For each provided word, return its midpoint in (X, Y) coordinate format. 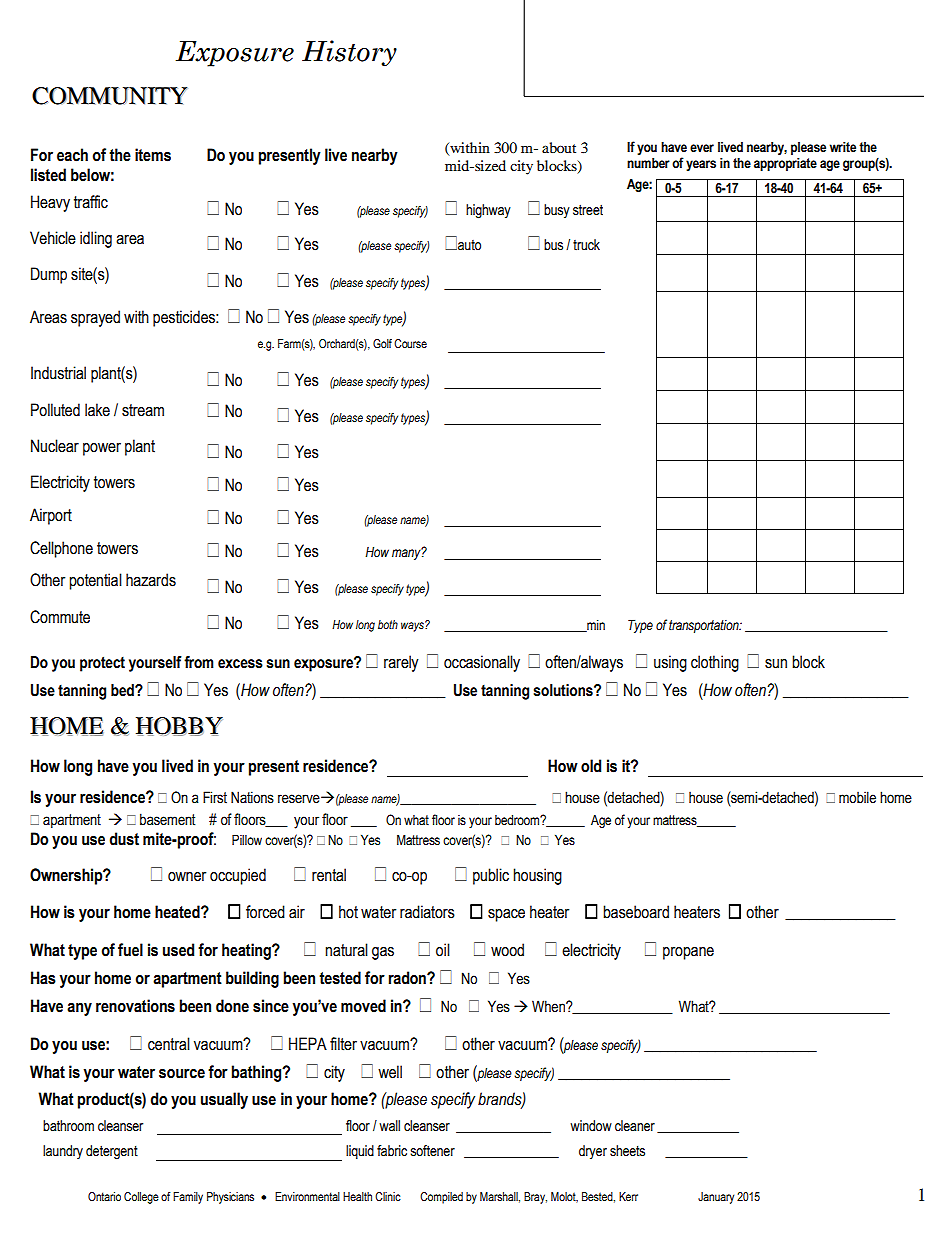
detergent (112, 1152)
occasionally (482, 663)
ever (702, 148)
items (153, 155)
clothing (715, 663)
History (349, 53)
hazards (151, 580)
